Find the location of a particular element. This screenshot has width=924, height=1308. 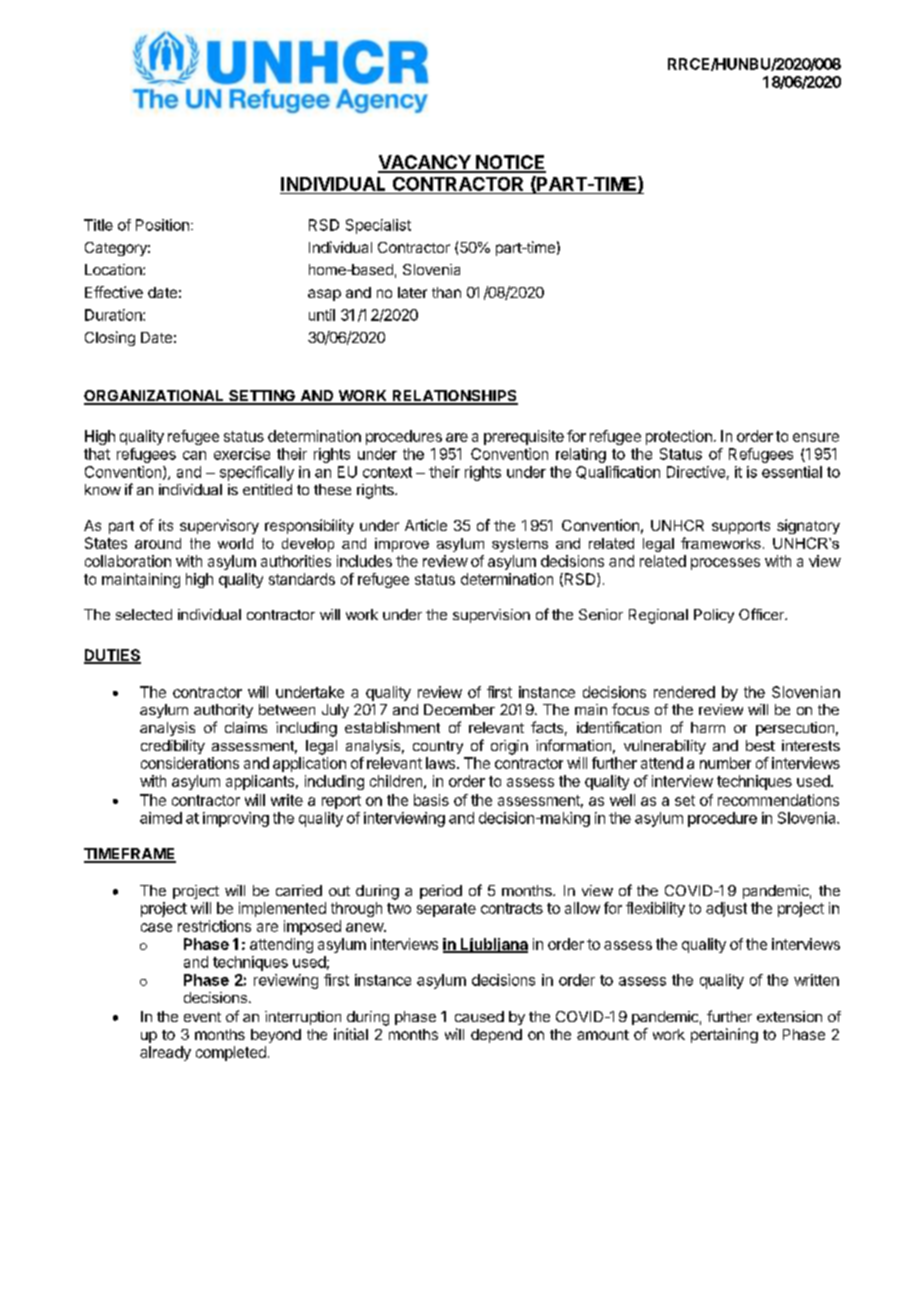

Position is located at coordinates (162, 225).
